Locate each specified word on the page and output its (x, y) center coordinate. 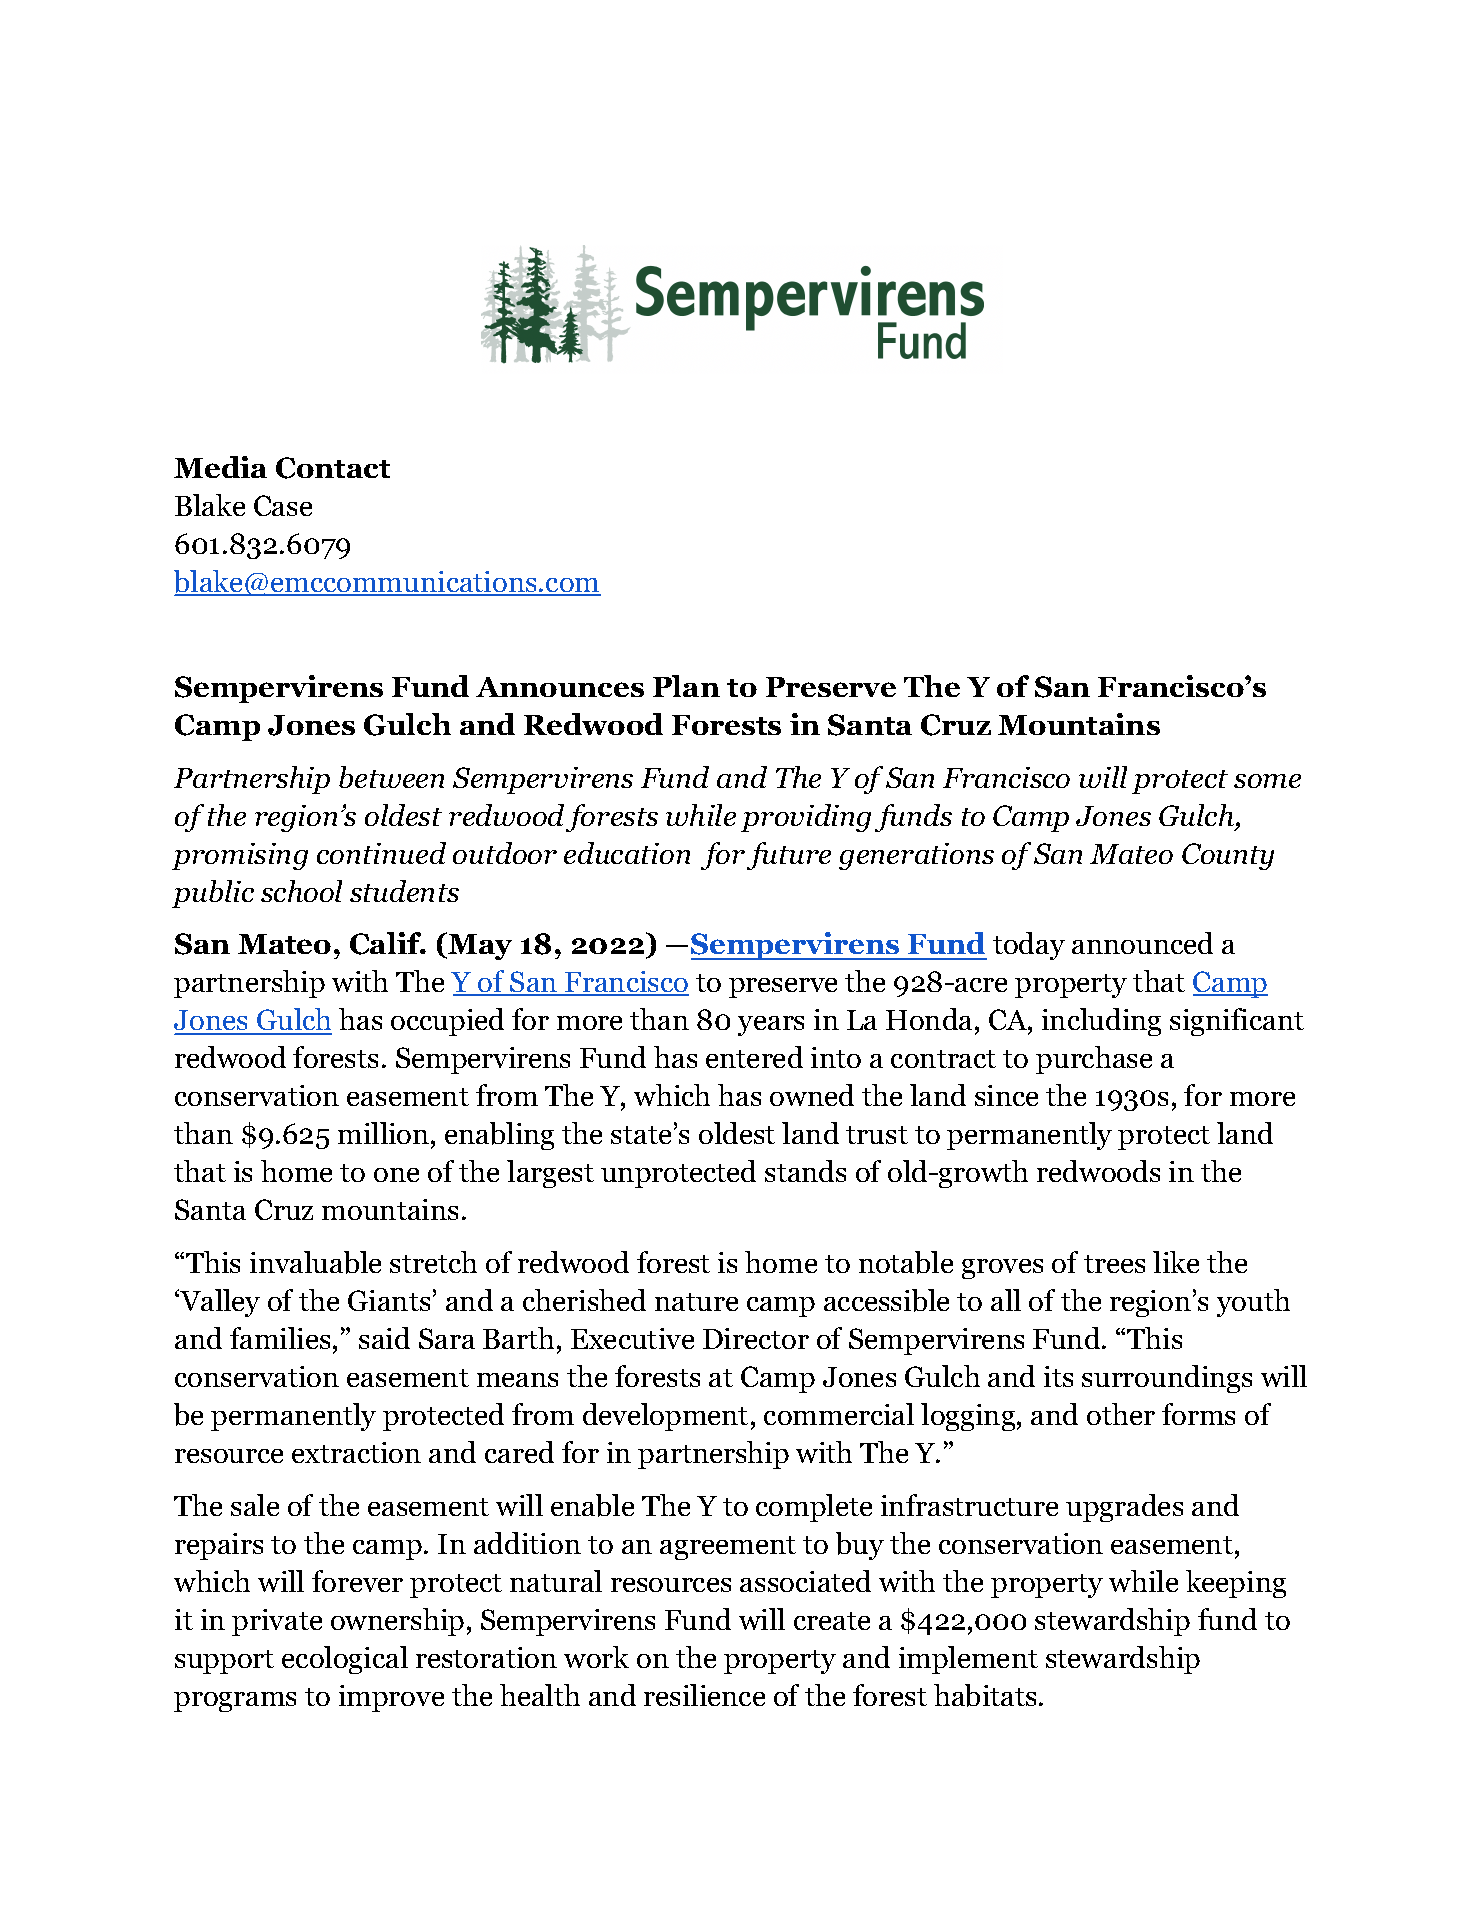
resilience (704, 1695)
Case (283, 505)
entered (754, 1057)
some (1267, 781)
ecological (345, 1660)
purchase (1094, 1060)
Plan (686, 686)
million (383, 1133)
